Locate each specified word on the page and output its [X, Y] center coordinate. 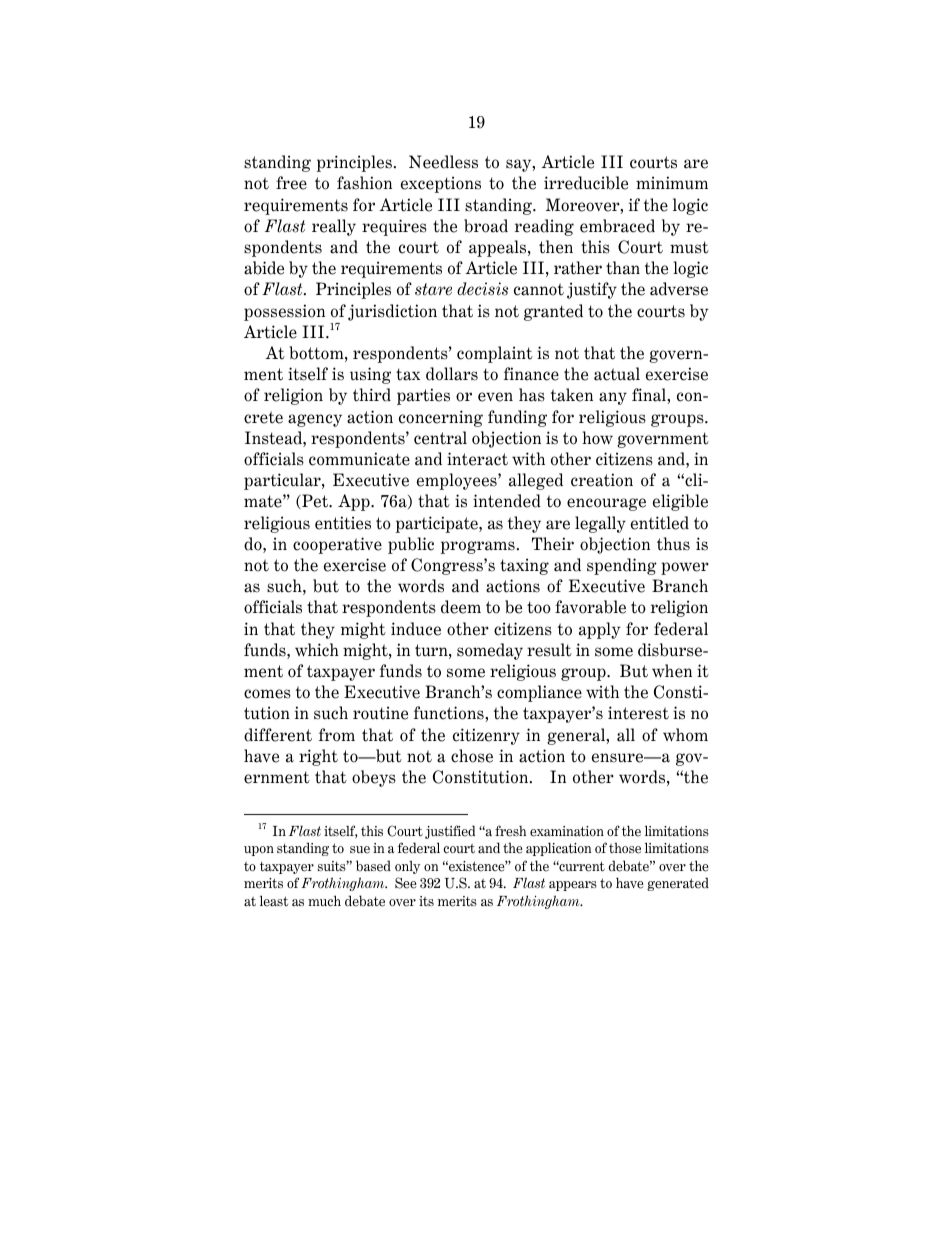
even [495, 397]
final [650, 395]
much [324, 900]
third [372, 395]
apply [600, 630]
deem [461, 607]
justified [450, 832]
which [317, 650]
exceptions [441, 184]
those [625, 848]
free [291, 183]
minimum [672, 182]
